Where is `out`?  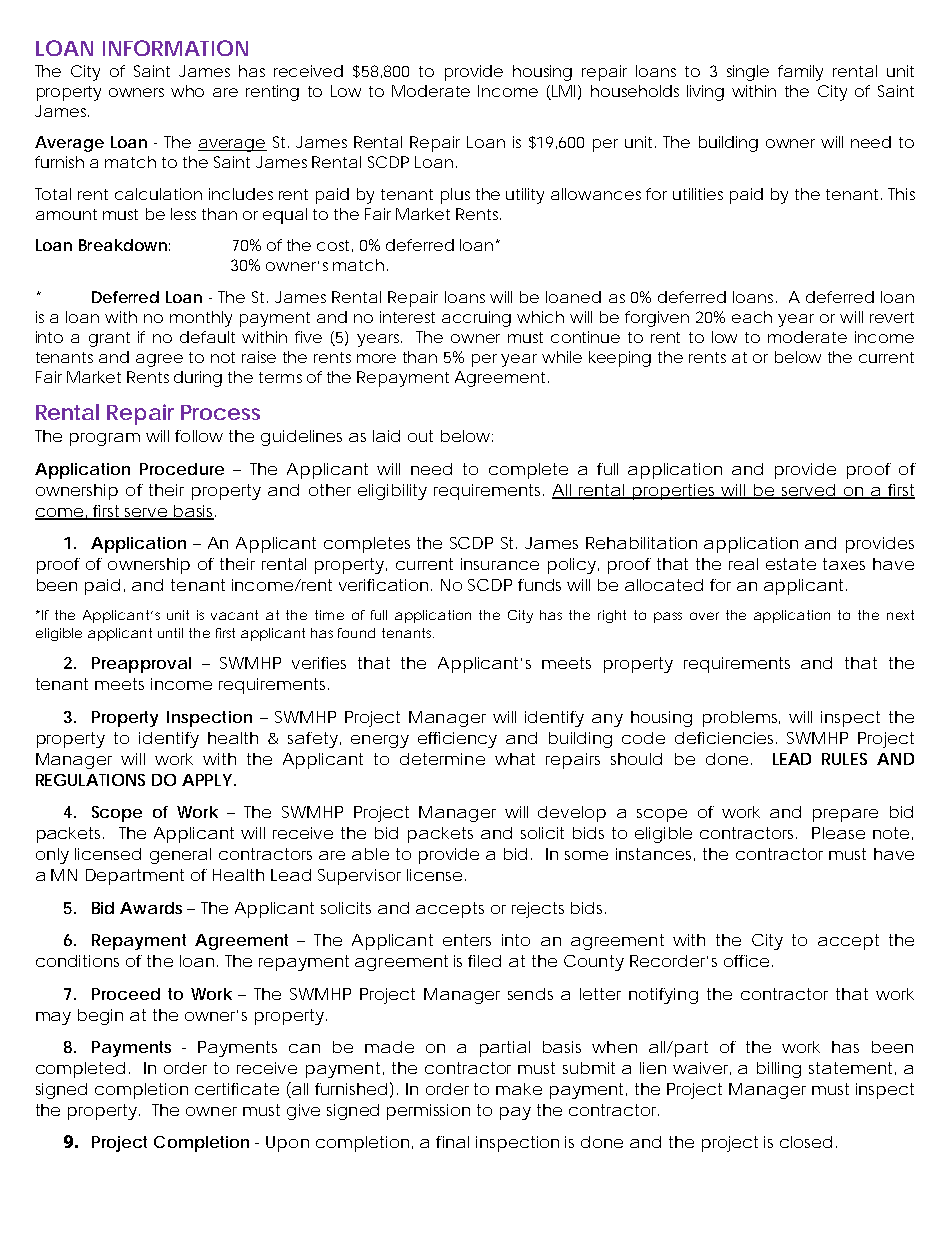
out is located at coordinates (420, 436).
